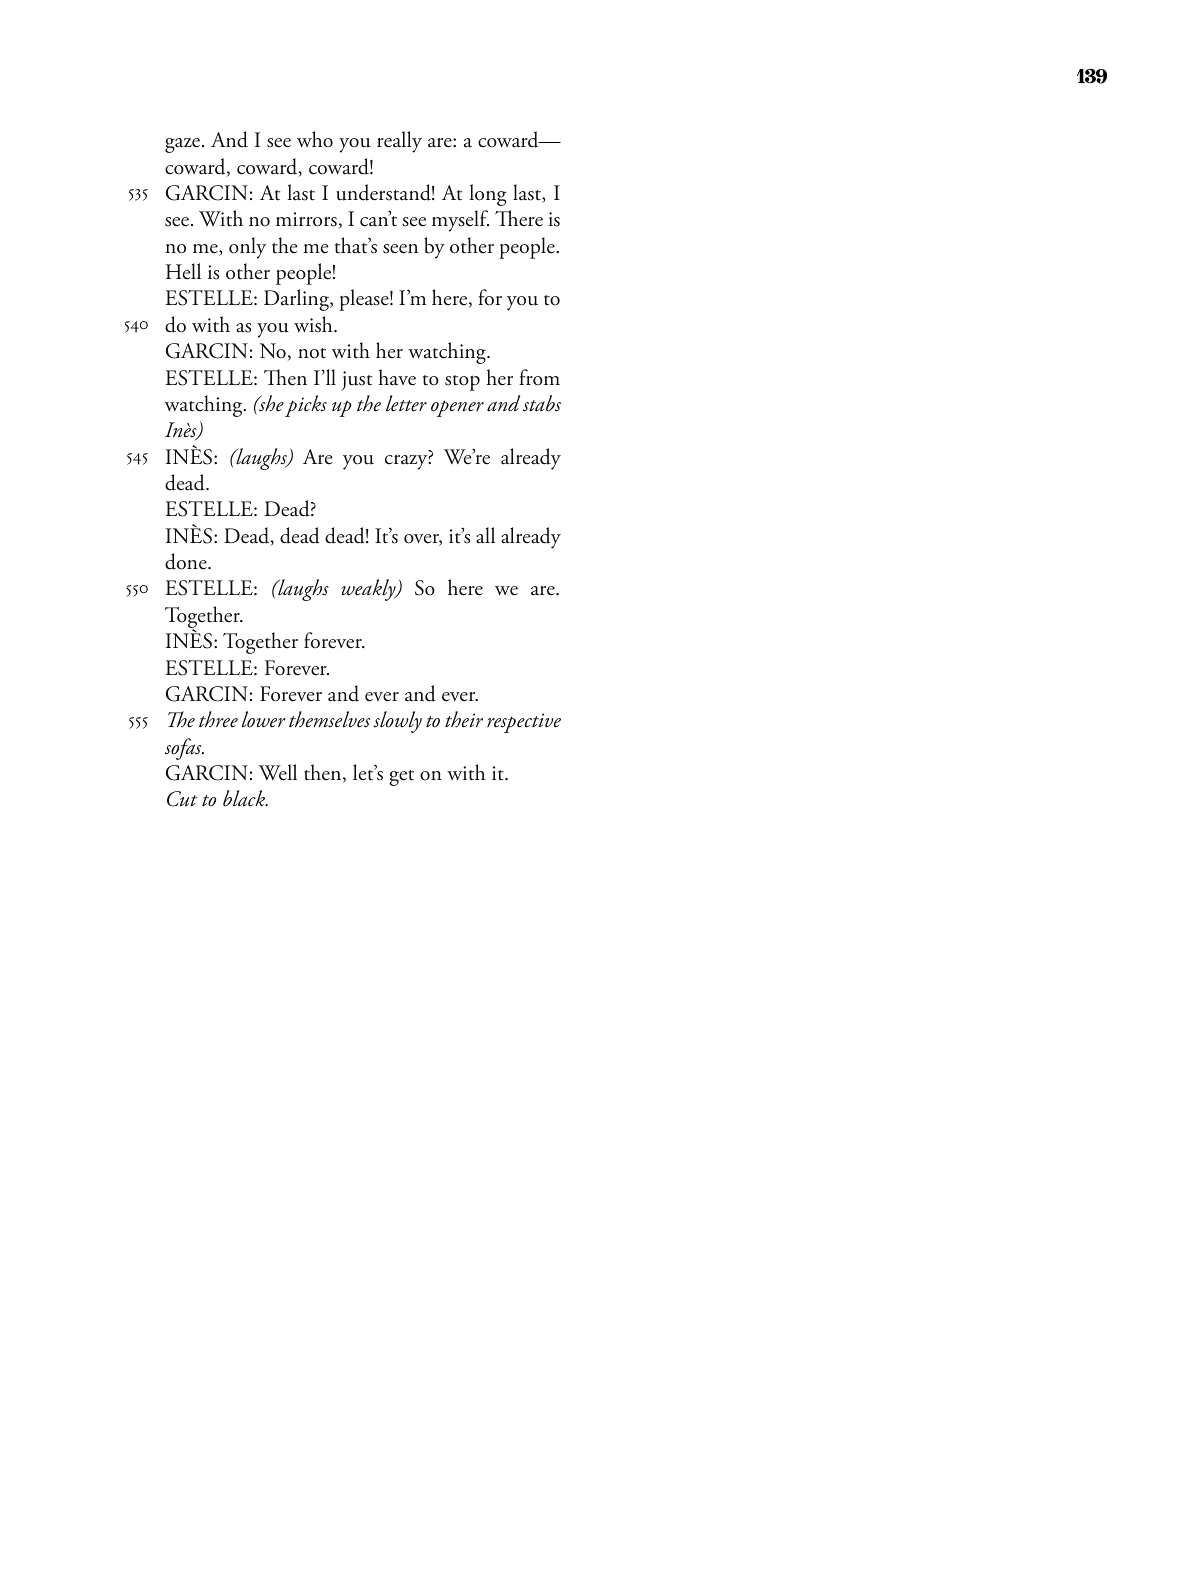 The height and width of the screenshot is (1582, 1187). What do you see at coordinates (184, 145) in the screenshot?
I see `gaze` at bounding box center [184, 145].
